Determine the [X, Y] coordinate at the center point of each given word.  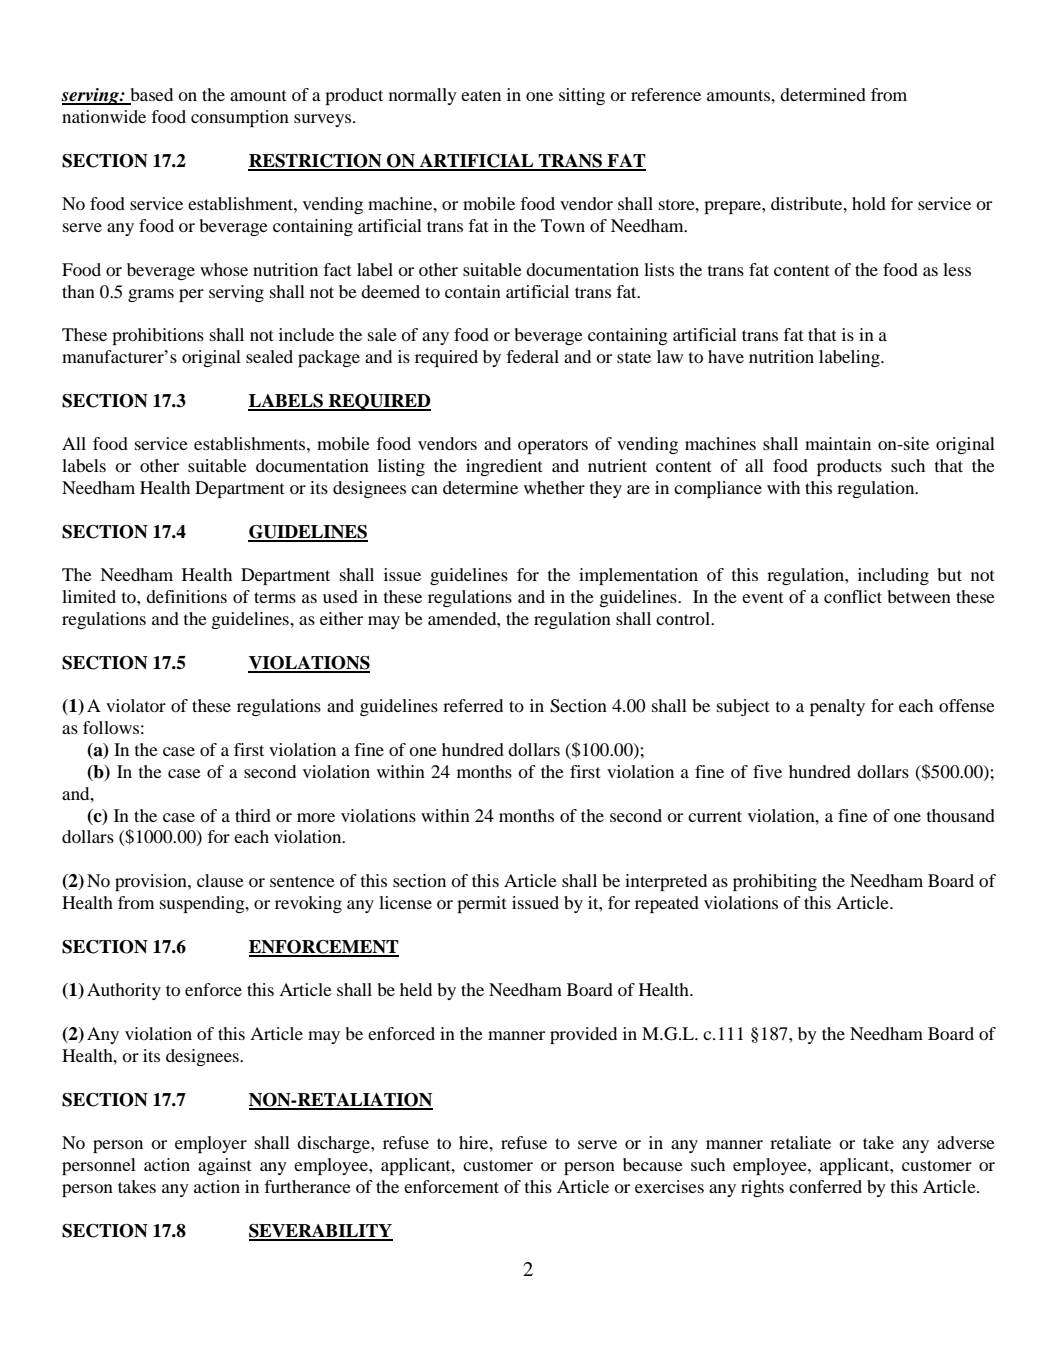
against [225, 1166]
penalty [837, 707]
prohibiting [775, 882]
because [653, 1164]
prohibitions [158, 336]
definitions [186, 596]
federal [532, 356]
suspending [203, 904]
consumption [240, 118]
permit [482, 904]
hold [869, 203]
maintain [838, 443]
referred [473, 705]
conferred [825, 1186]
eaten [481, 95]
